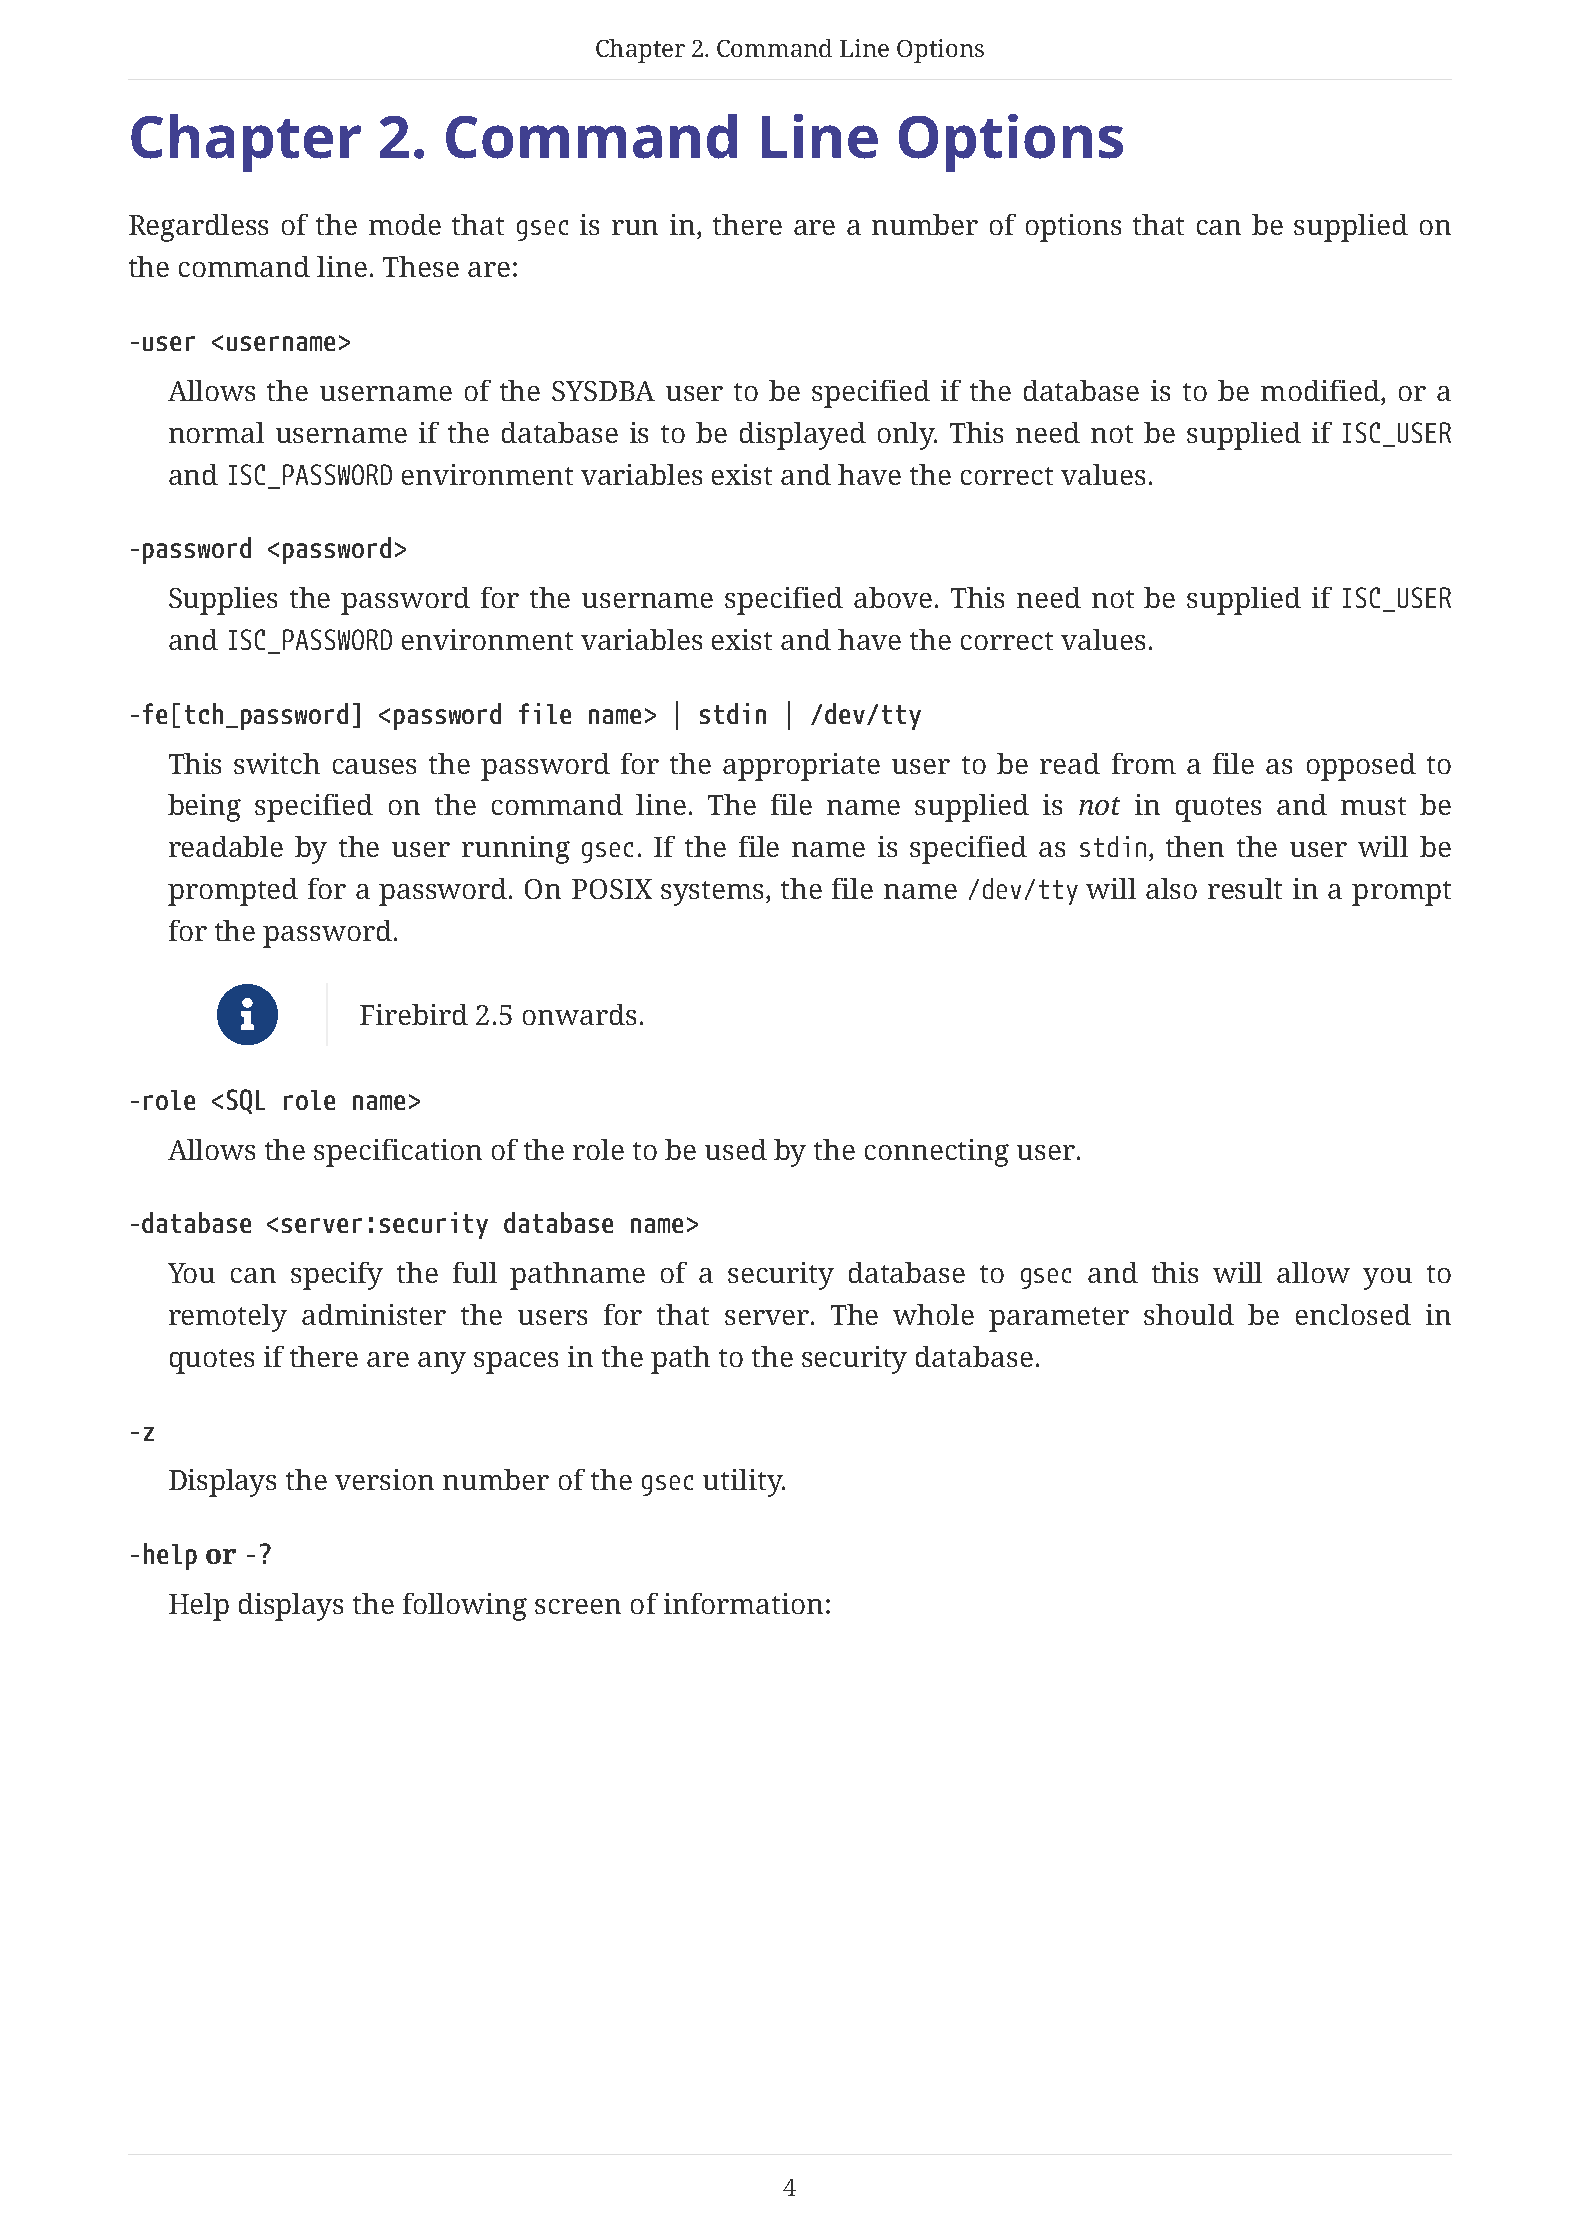 The height and width of the image is (2234, 1580). What do you see at coordinates (801, 767) in the image?
I see `appropriate` at bounding box center [801, 767].
